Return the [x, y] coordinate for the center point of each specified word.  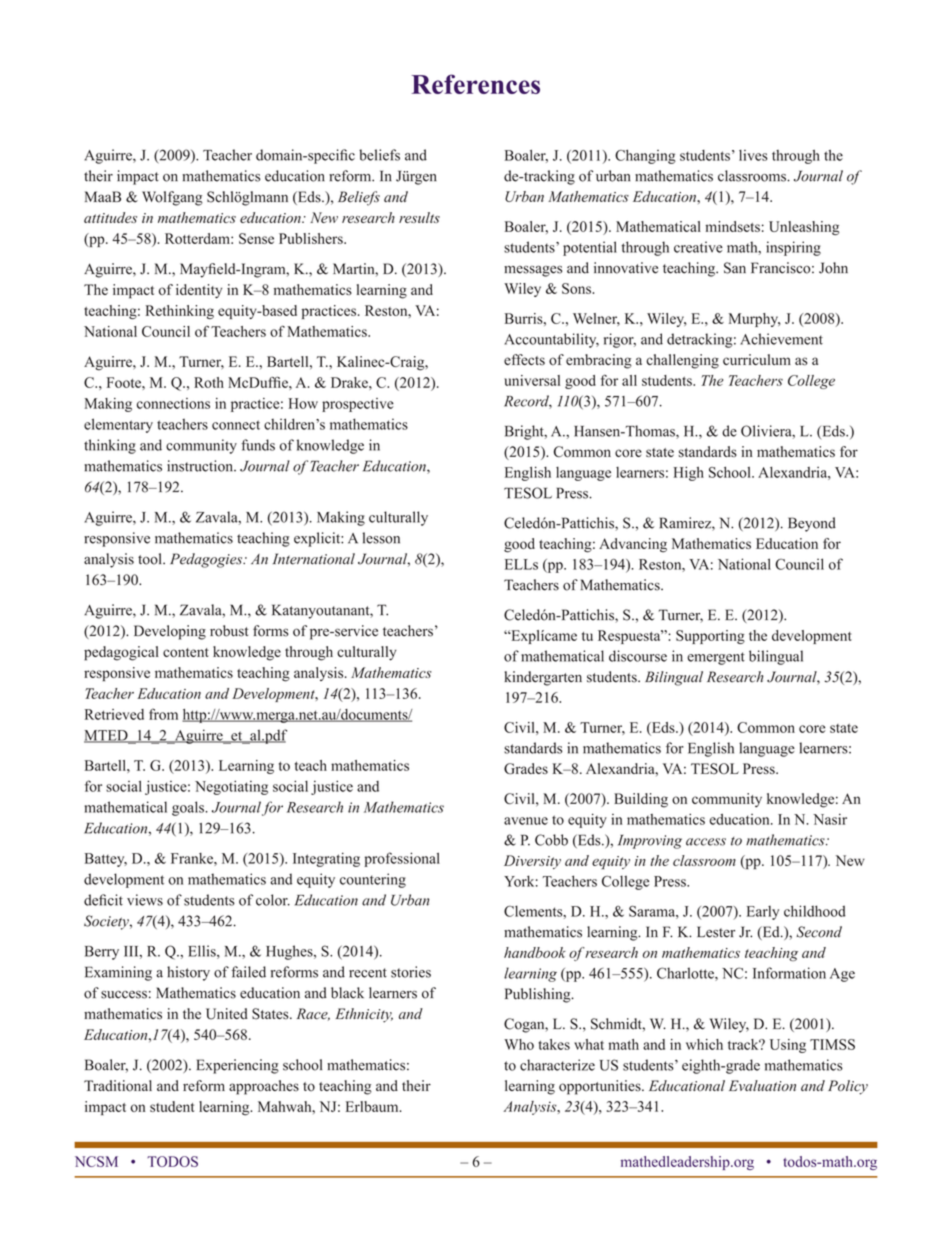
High [689, 473]
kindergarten [543, 678]
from [163, 714]
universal [532, 380]
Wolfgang [172, 198]
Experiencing [237, 1066]
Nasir [830, 819]
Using [788, 1046]
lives [753, 155]
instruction [201, 466]
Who [519, 1044]
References [476, 84]
